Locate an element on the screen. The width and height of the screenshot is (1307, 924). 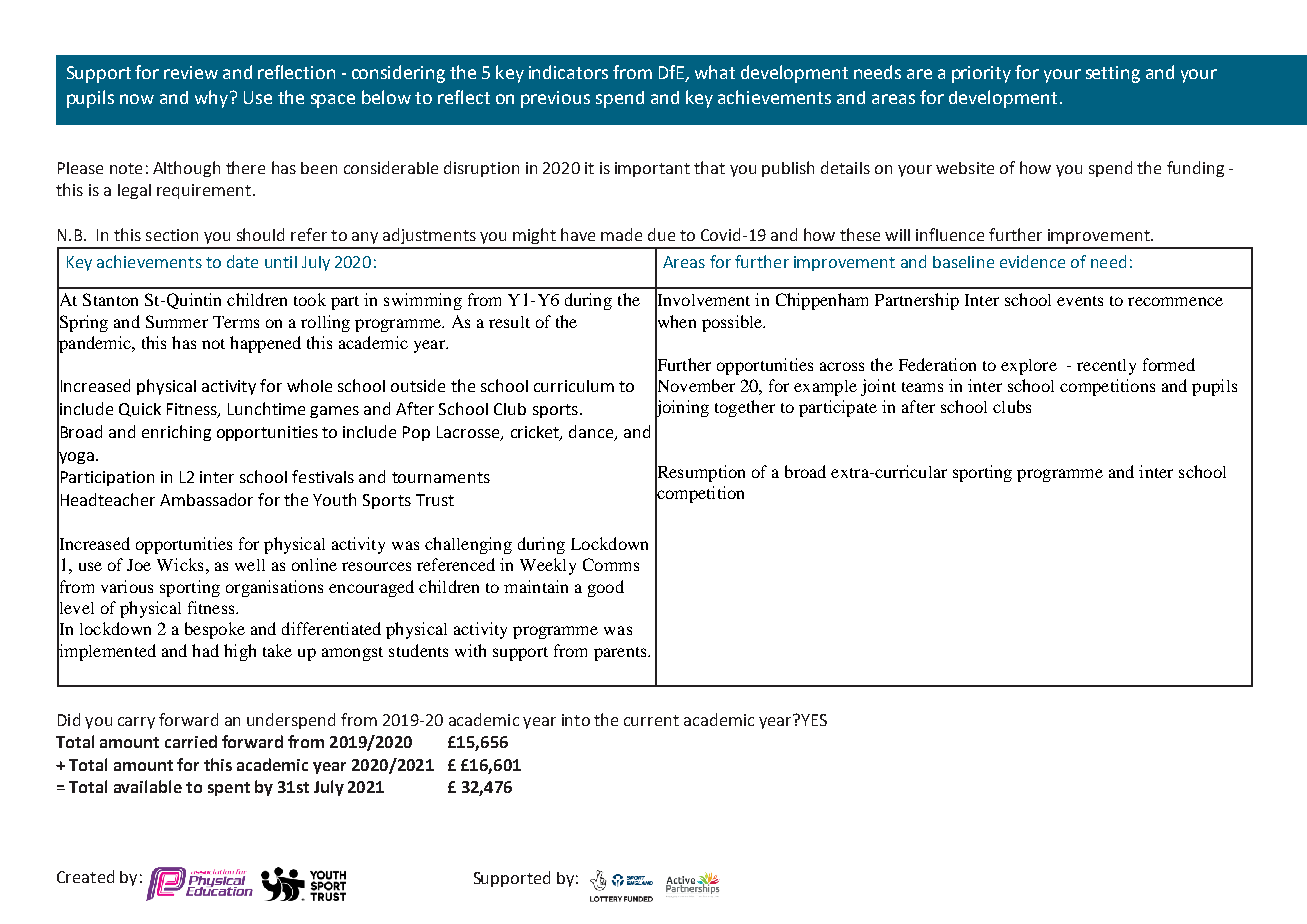
Created is located at coordinates (85, 876).
